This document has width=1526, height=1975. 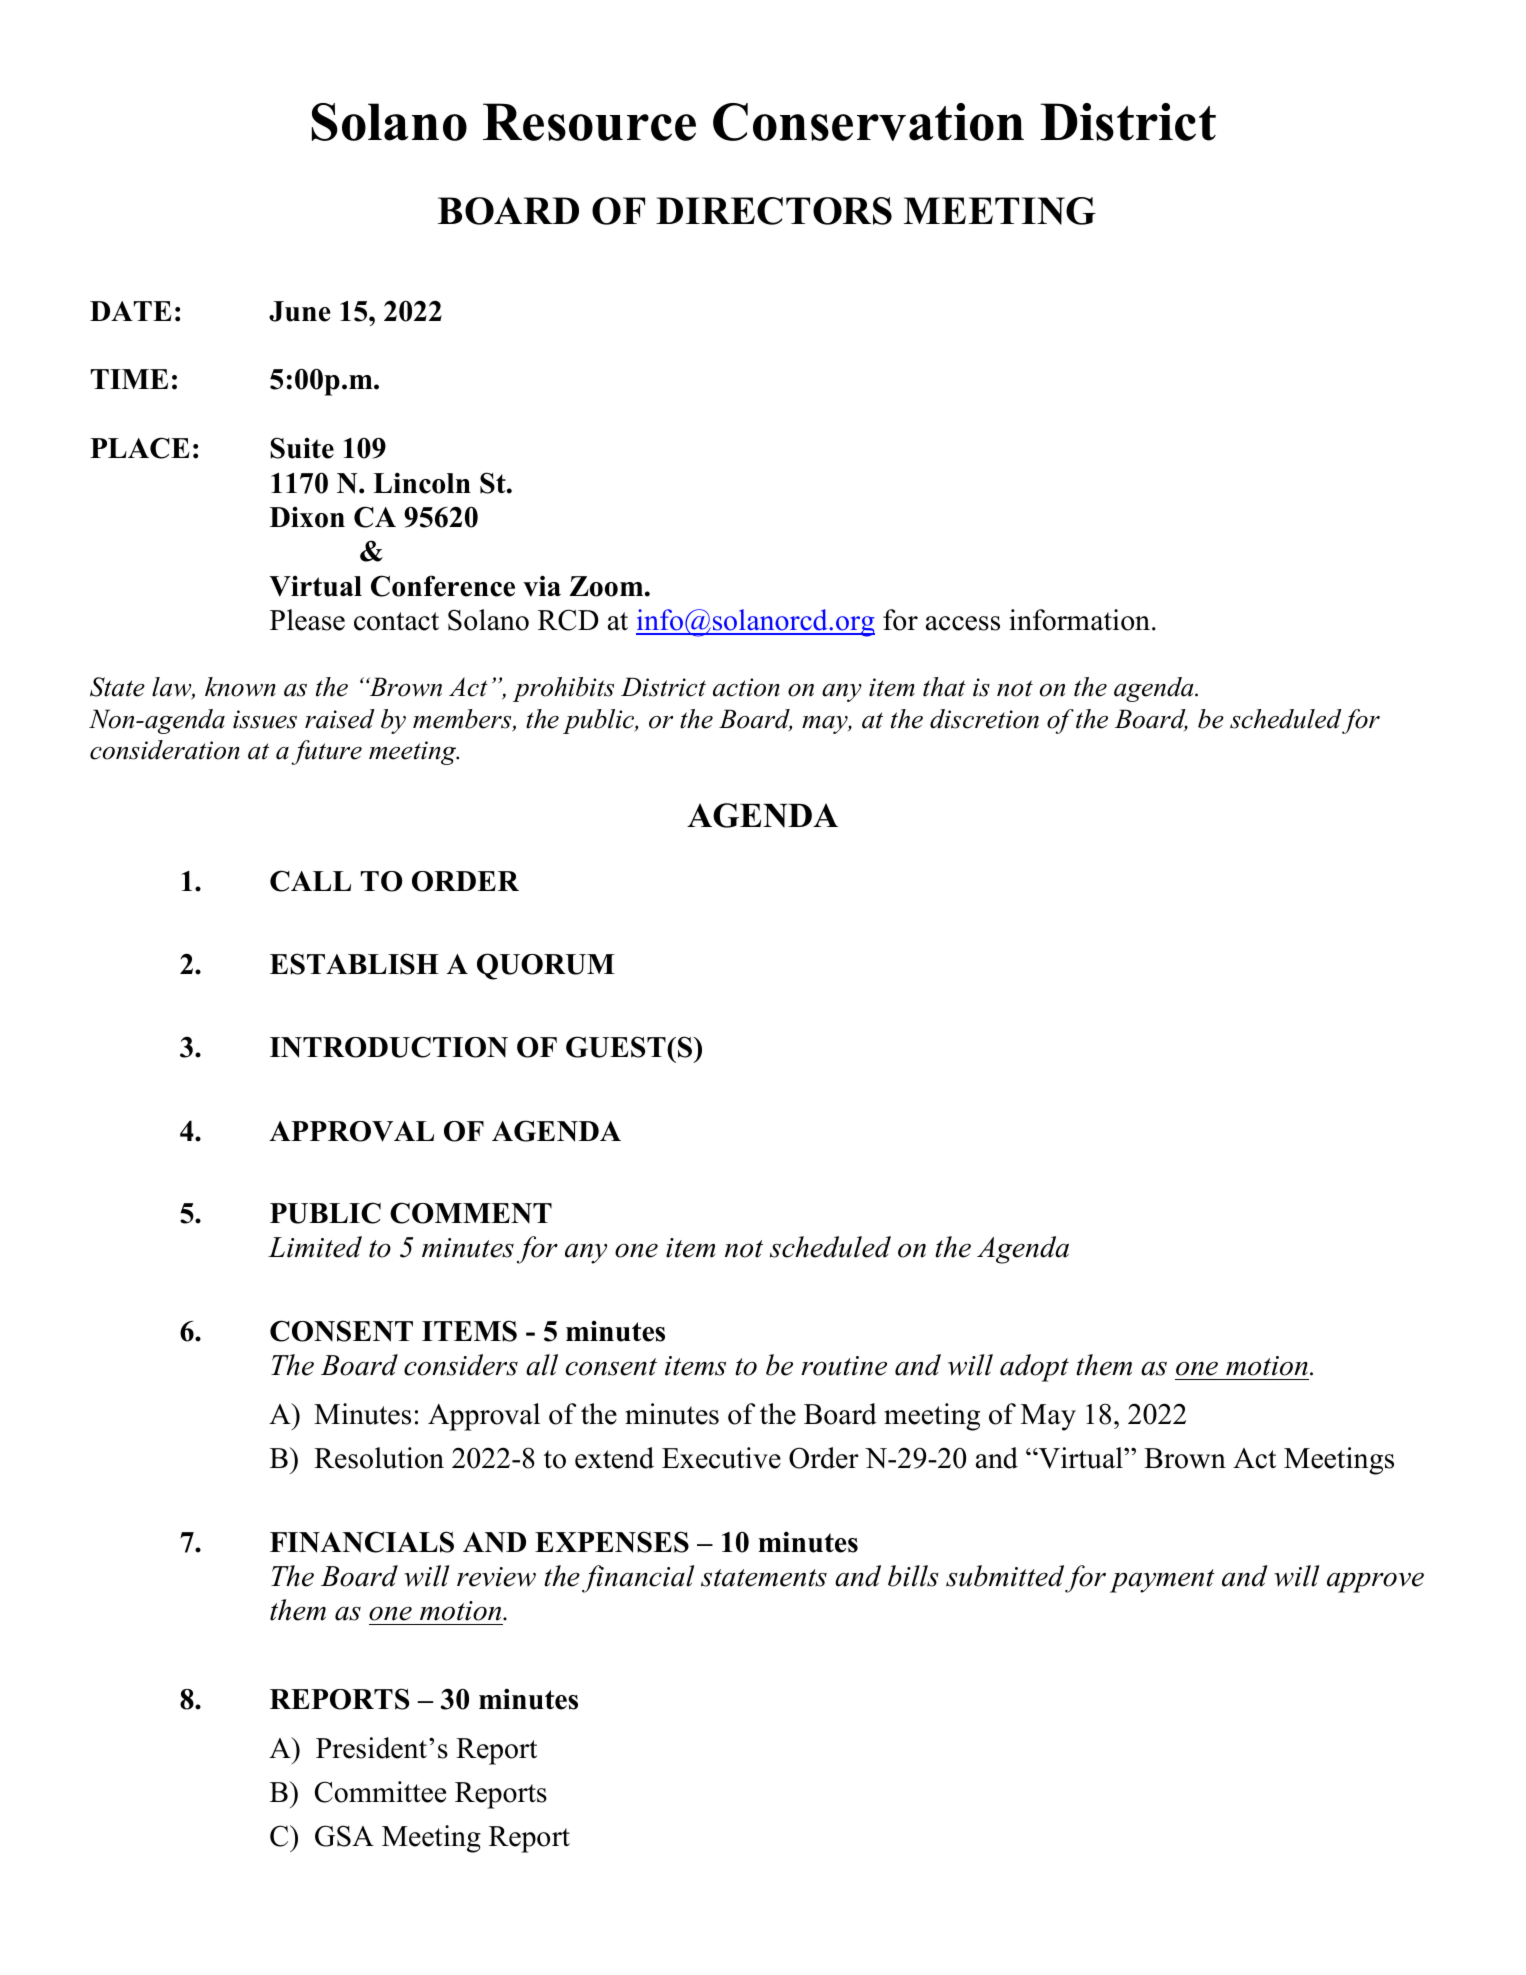 What do you see at coordinates (1034, 1368) in the document?
I see `adopt` at bounding box center [1034, 1368].
